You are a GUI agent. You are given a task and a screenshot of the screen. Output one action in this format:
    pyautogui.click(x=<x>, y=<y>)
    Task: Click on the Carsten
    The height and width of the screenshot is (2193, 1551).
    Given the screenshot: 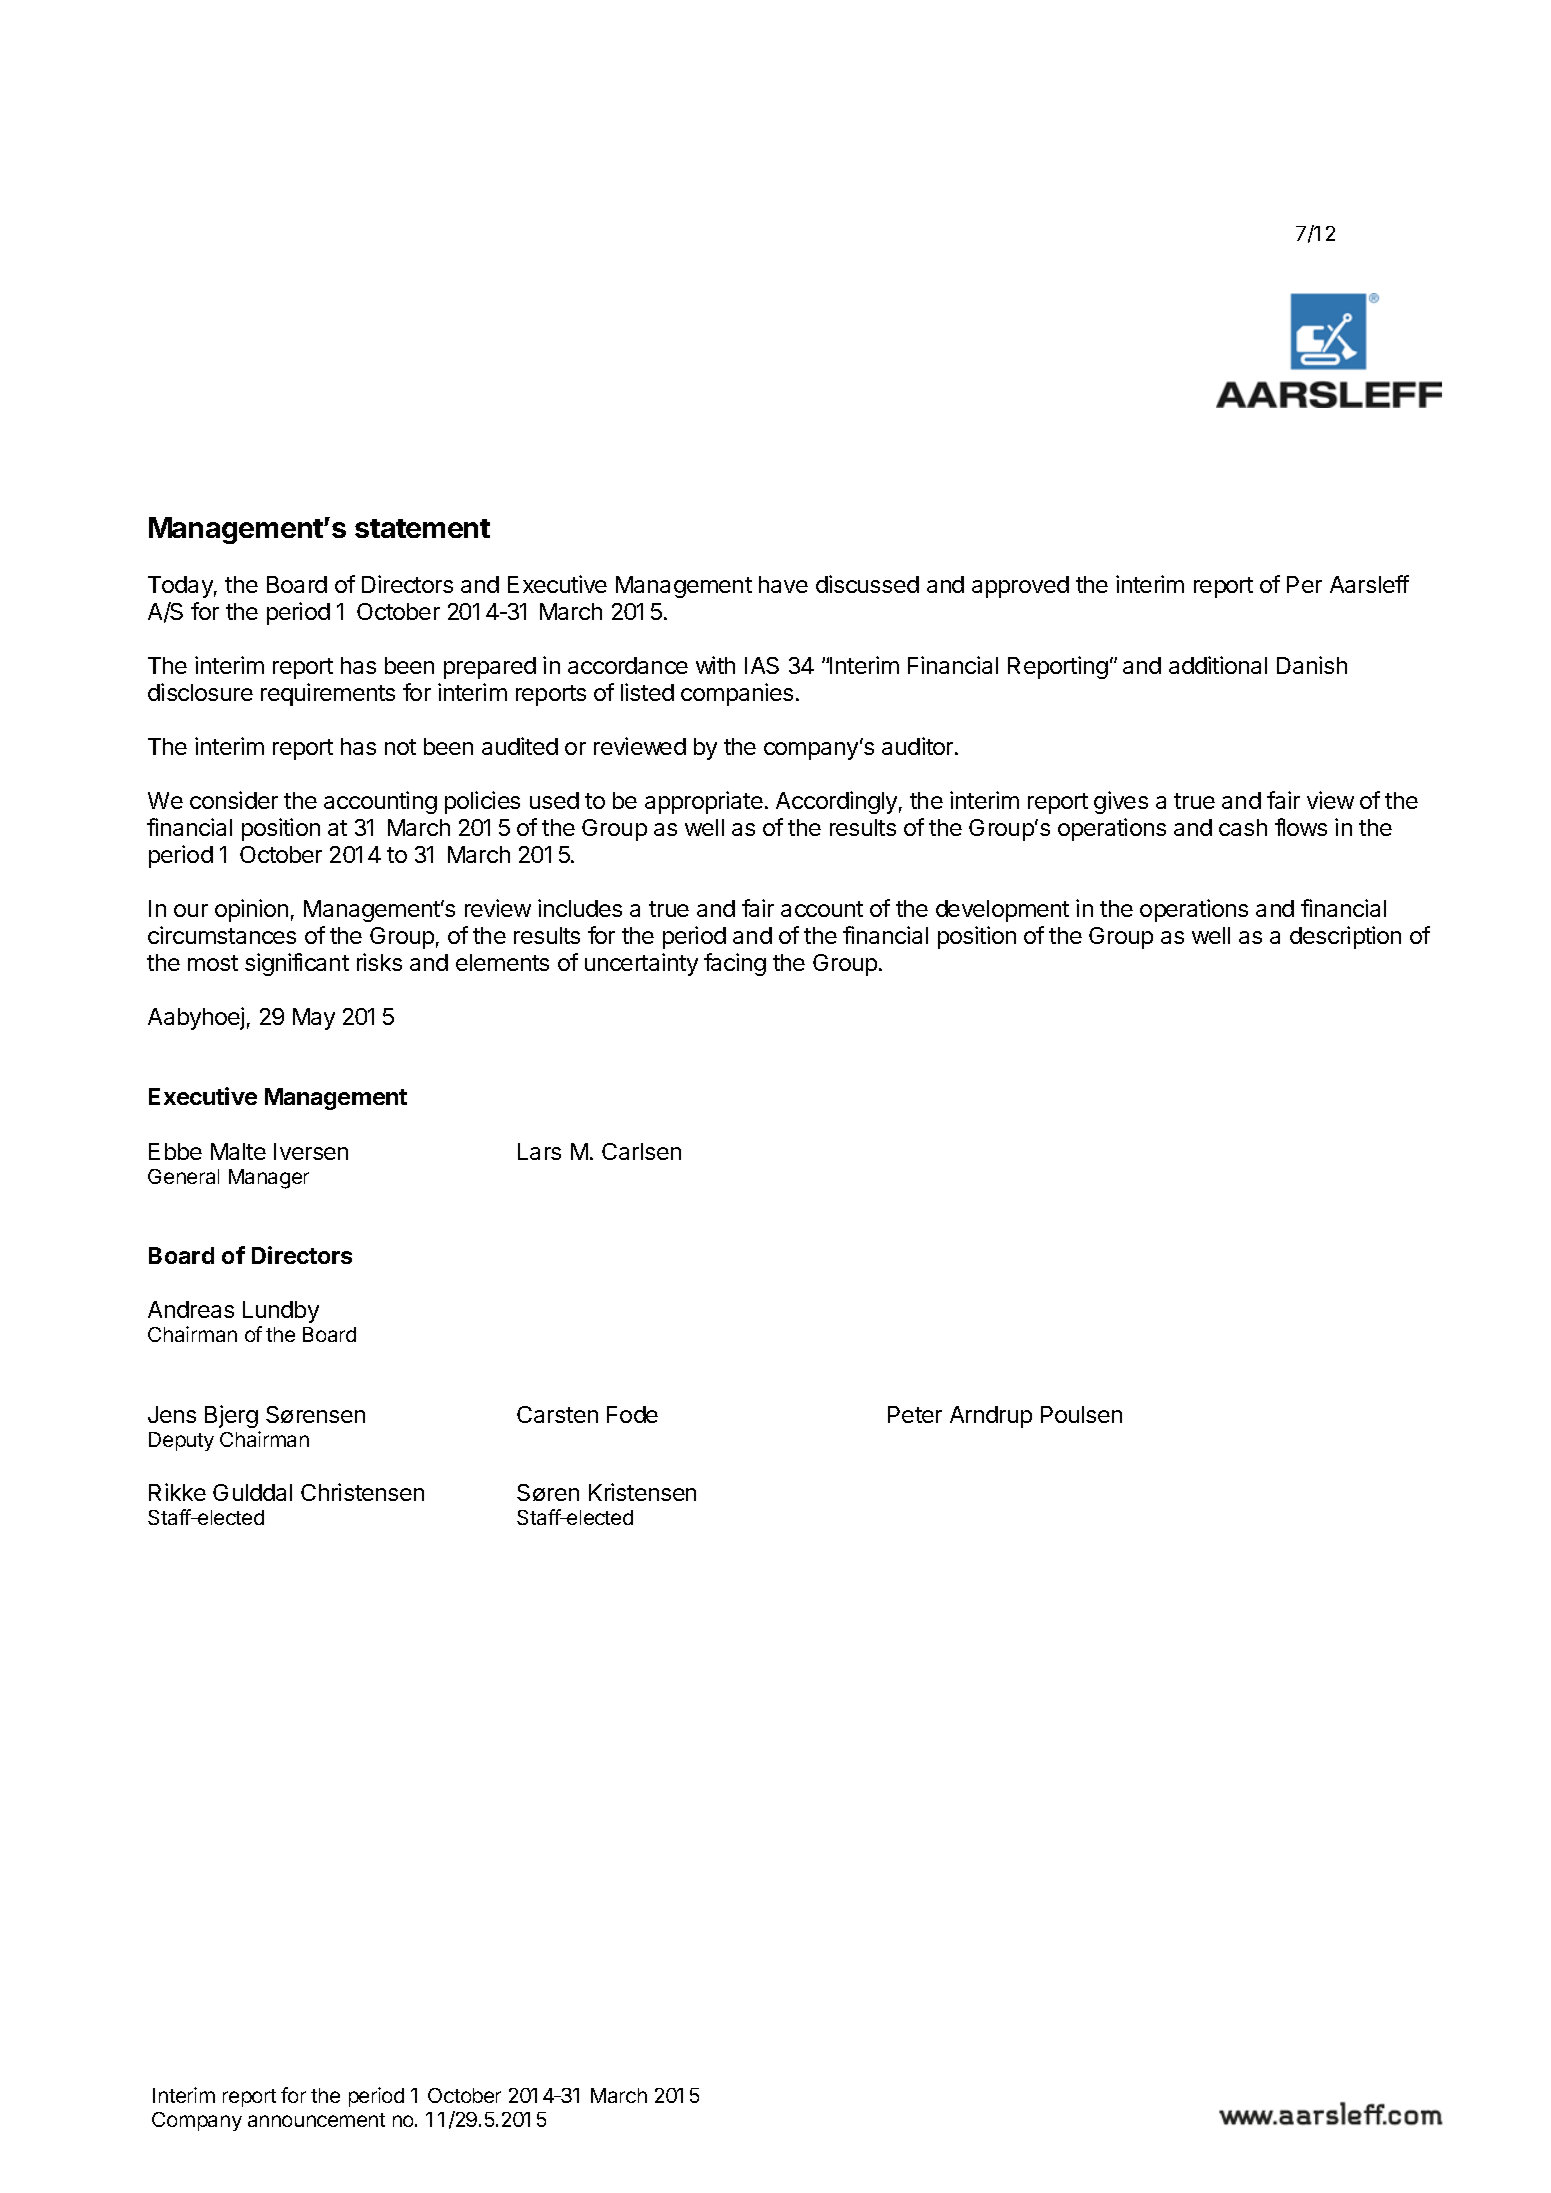 What is the action you would take?
    pyautogui.click(x=557, y=1414)
